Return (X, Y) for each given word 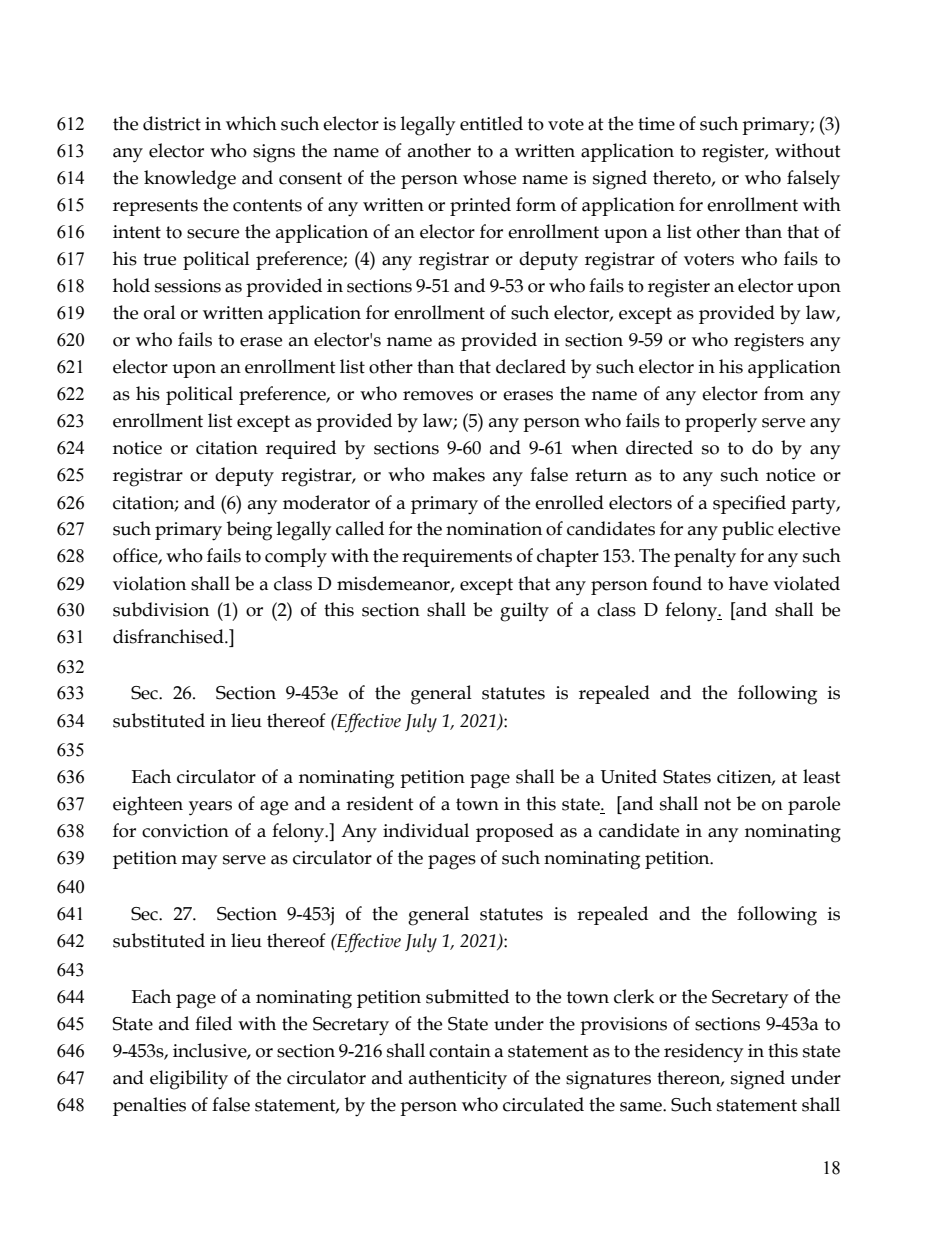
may (199, 862)
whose (489, 177)
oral (160, 312)
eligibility (189, 1080)
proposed (515, 832)
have (748, 583)
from (784, 393)
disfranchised (169, 636)
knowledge (190, 180)
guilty (524, 612)
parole (814, 805)
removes (438, 396)
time (656, 124)
